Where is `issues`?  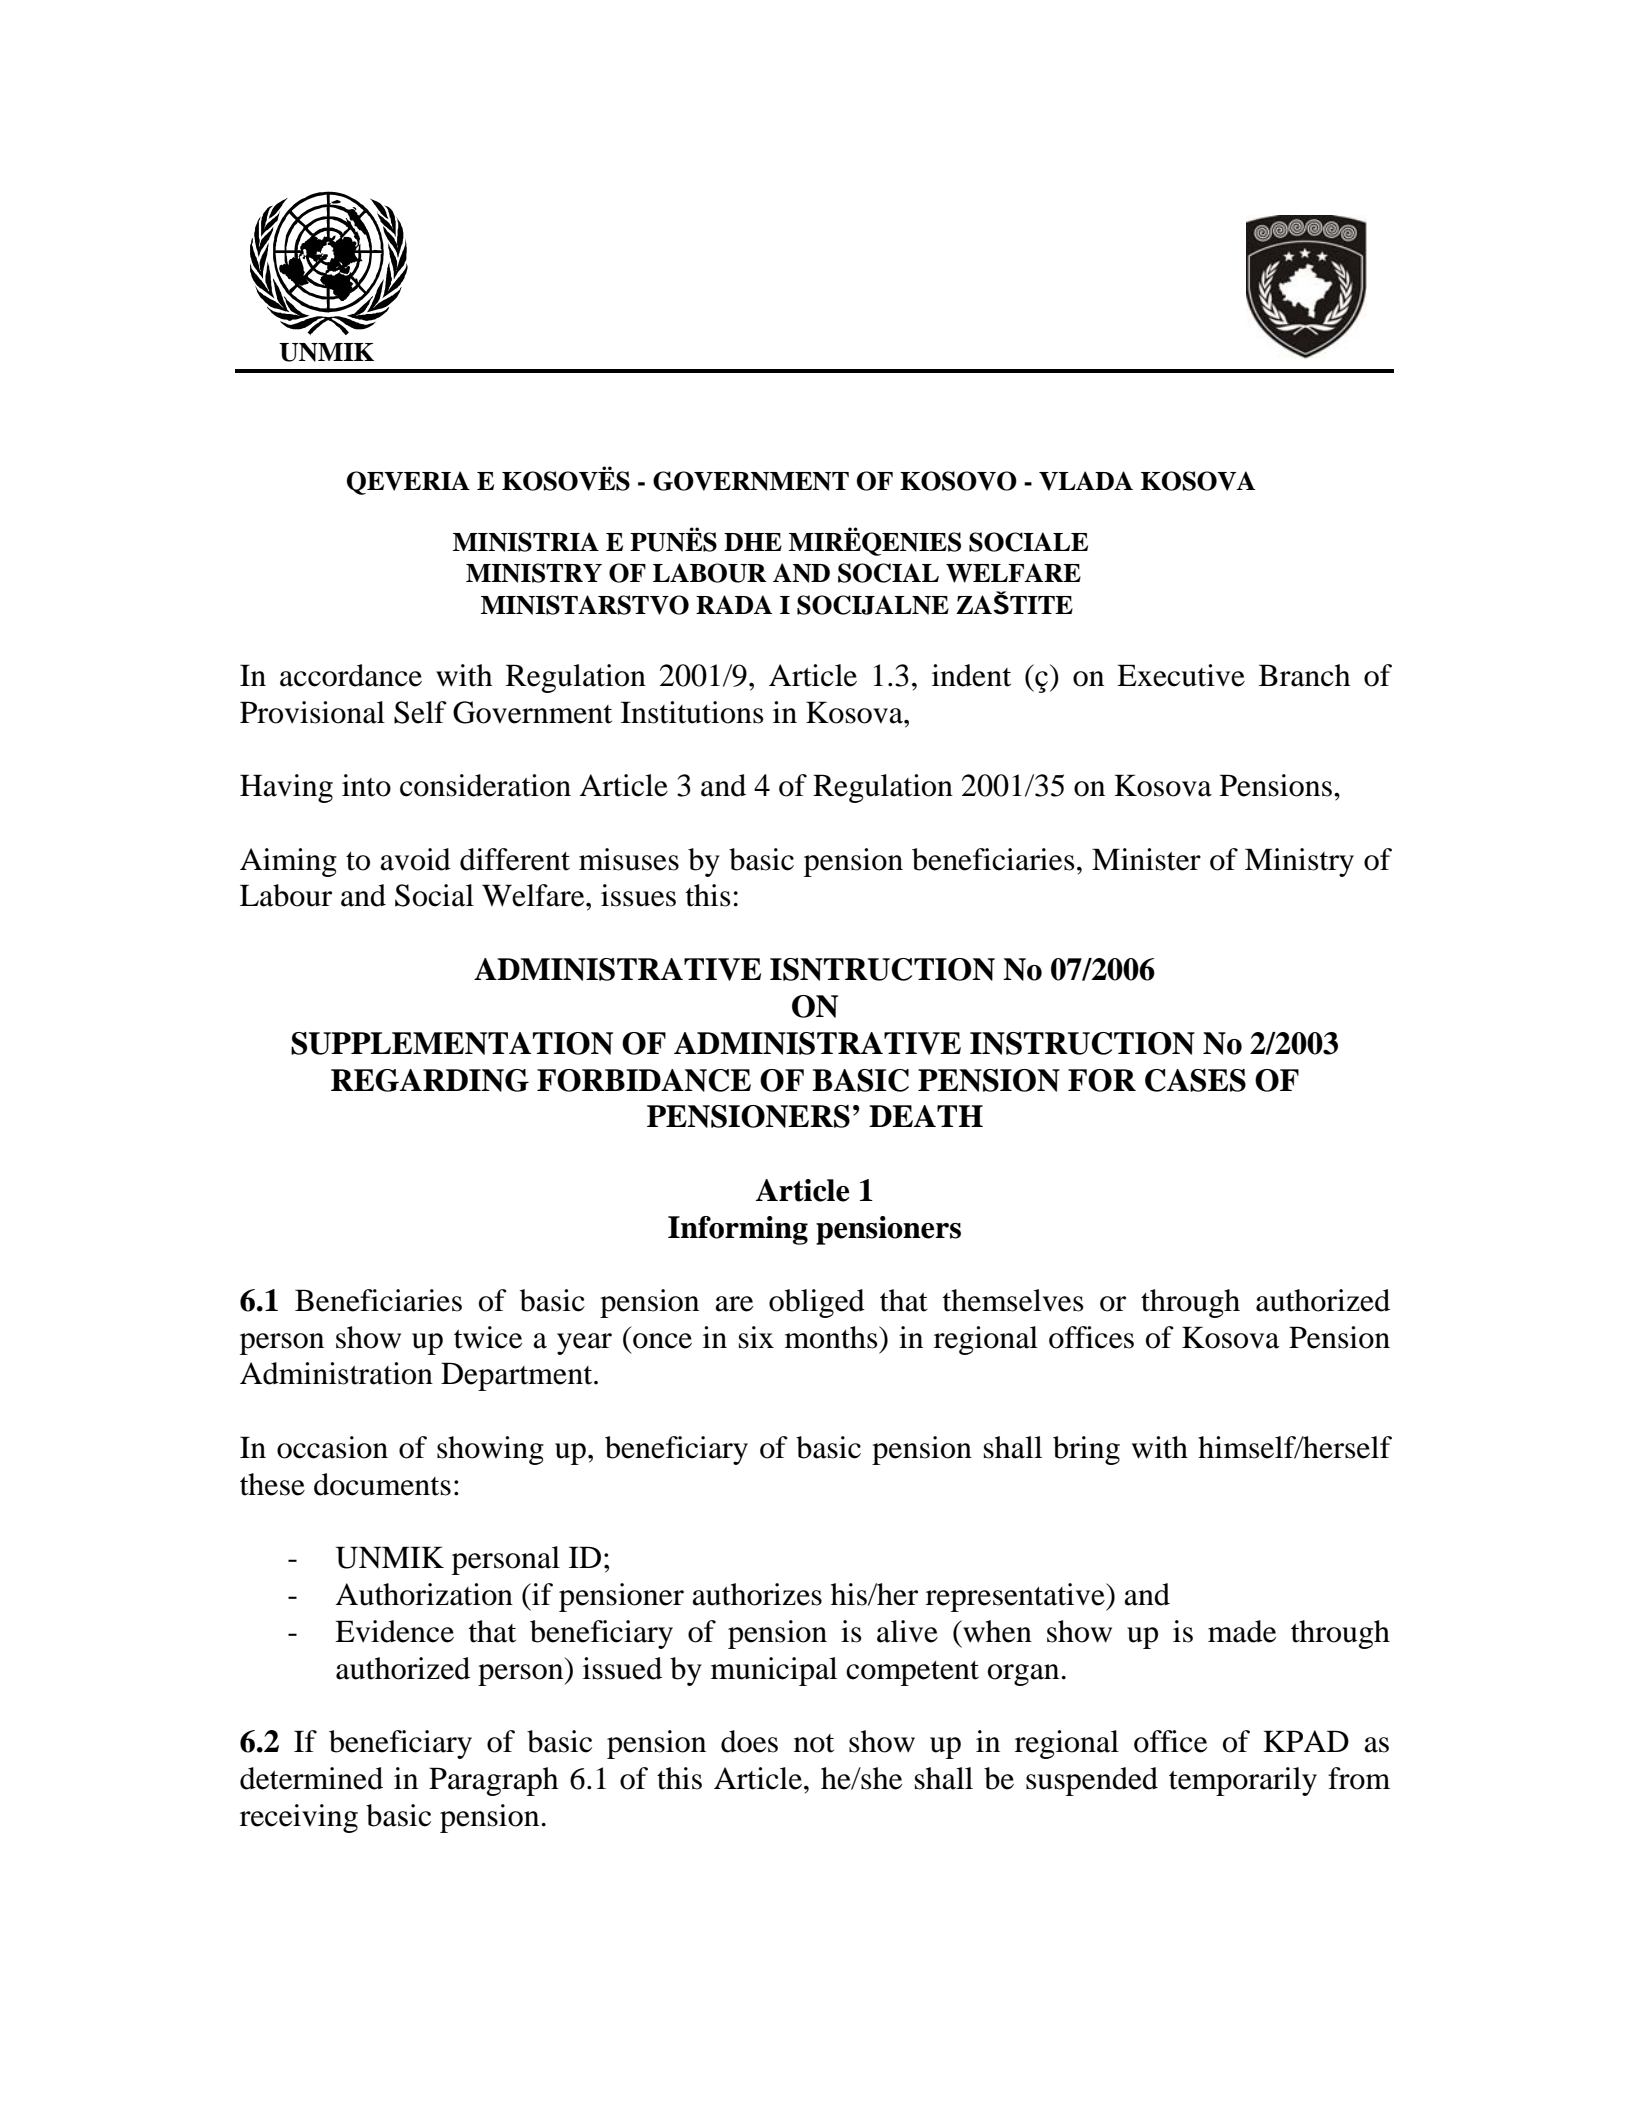
issues is located at coordinates (638, 895).
